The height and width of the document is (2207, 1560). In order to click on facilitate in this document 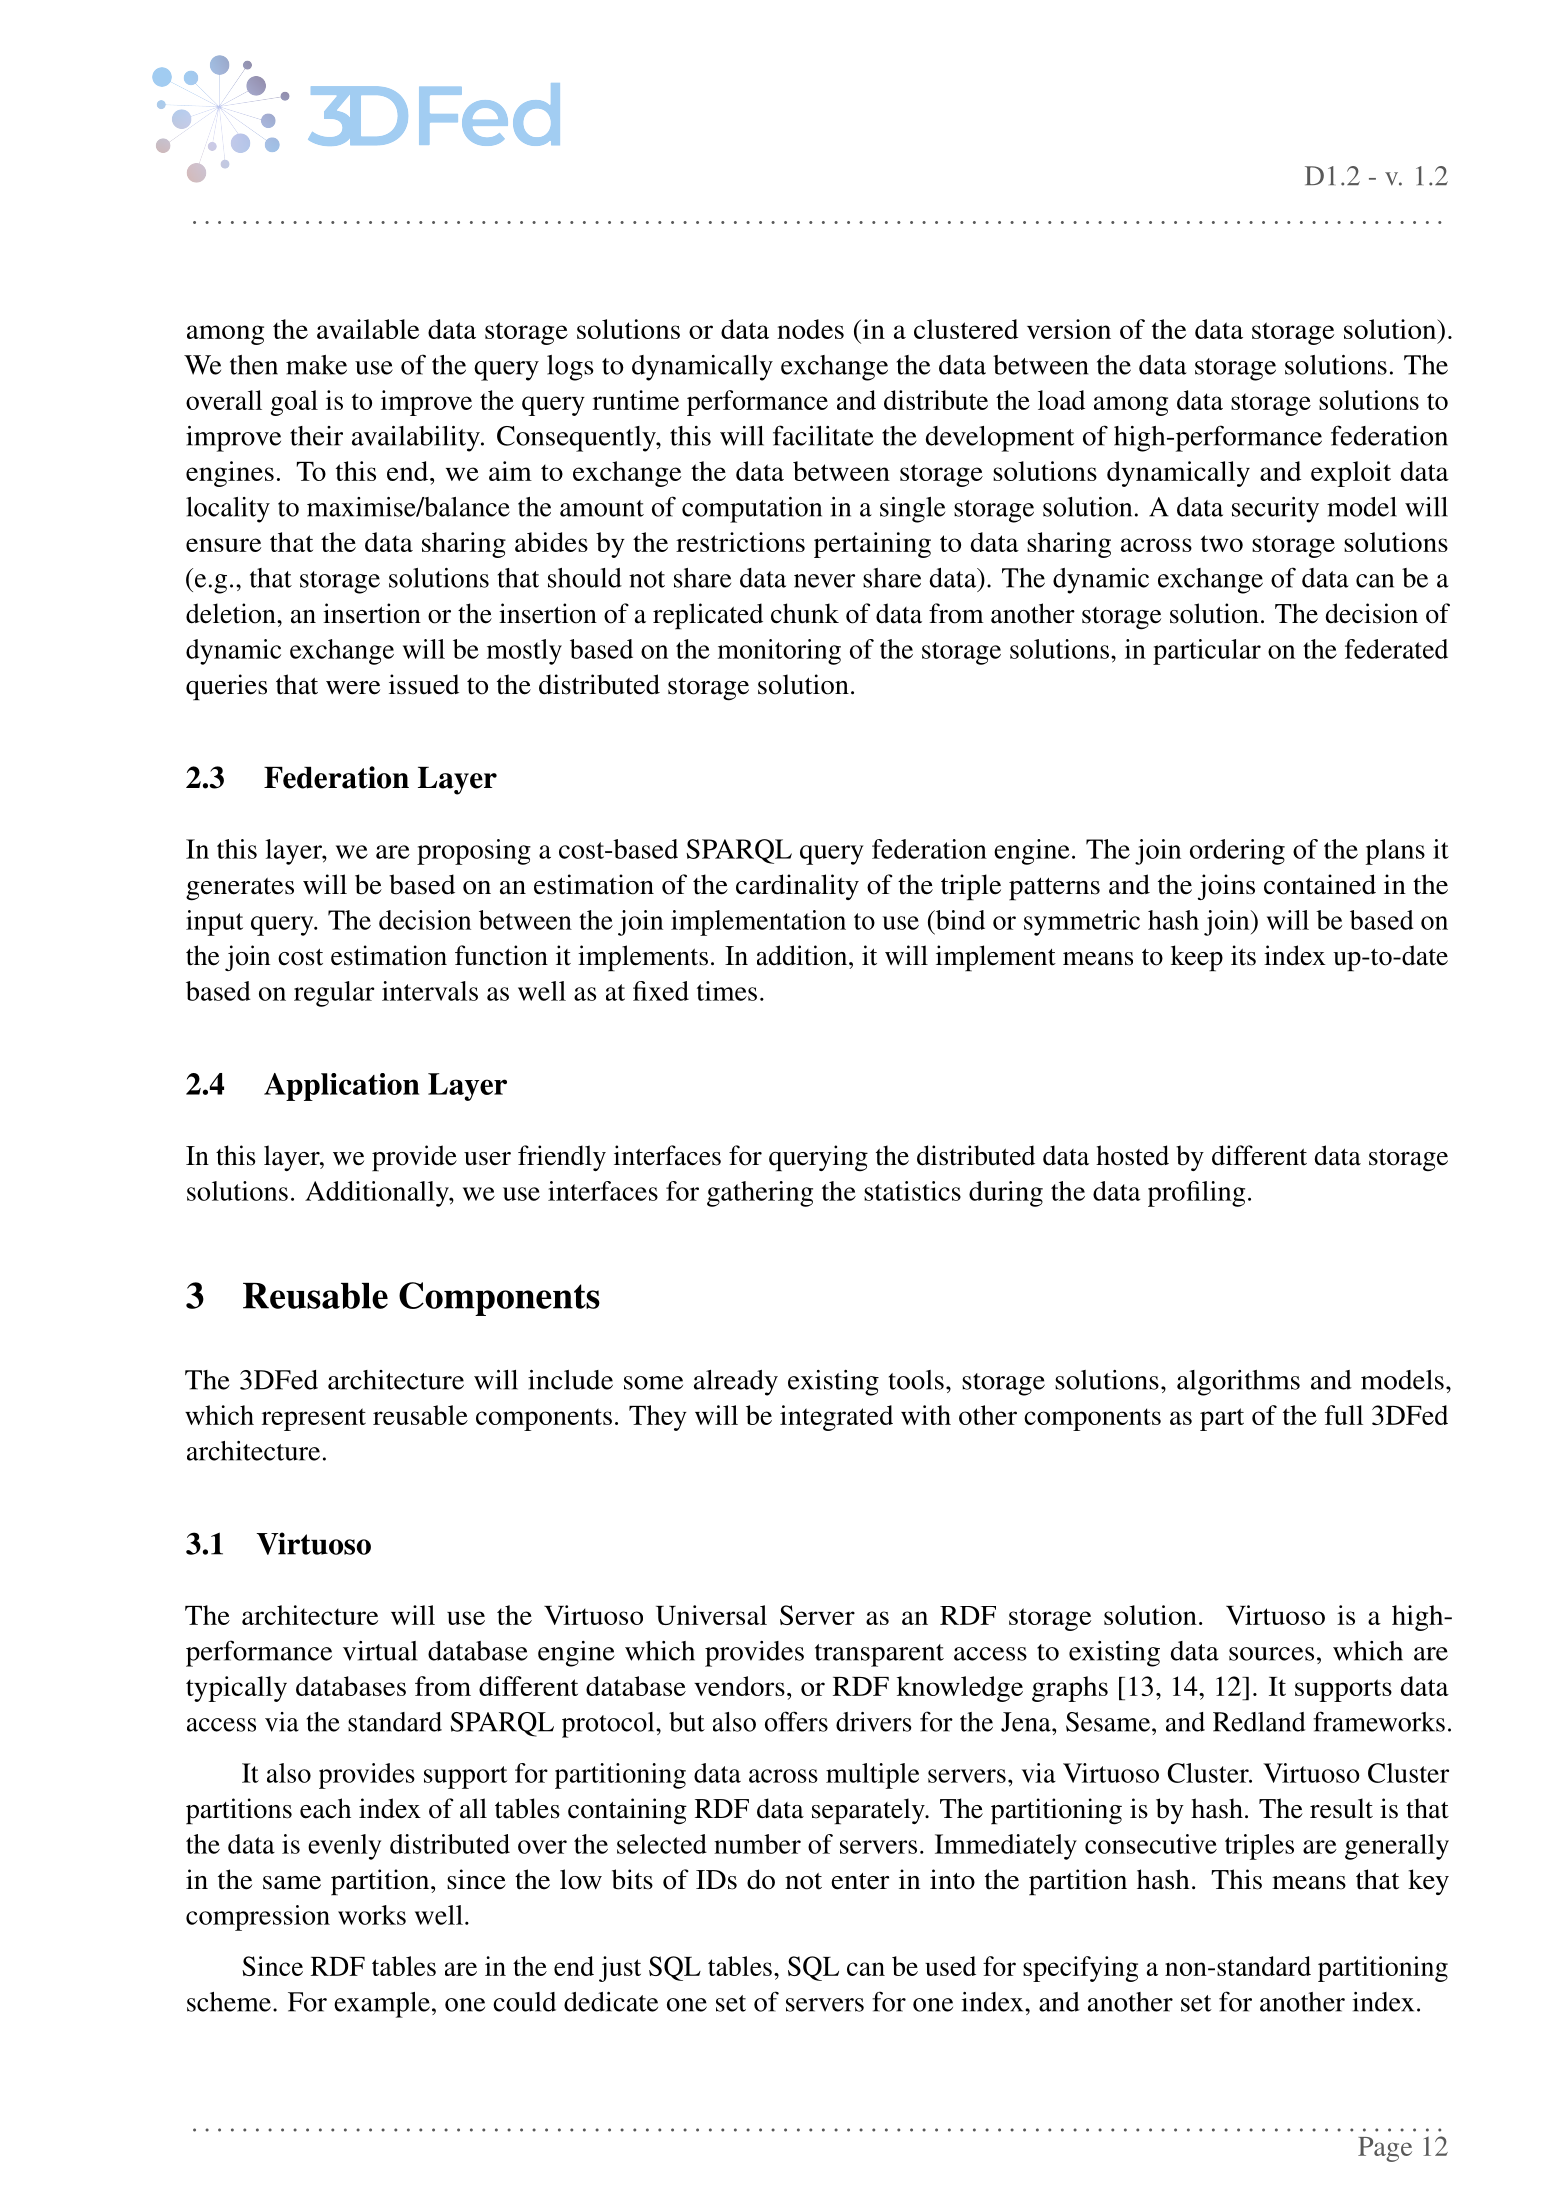, I will do `click(823, 435)`.
